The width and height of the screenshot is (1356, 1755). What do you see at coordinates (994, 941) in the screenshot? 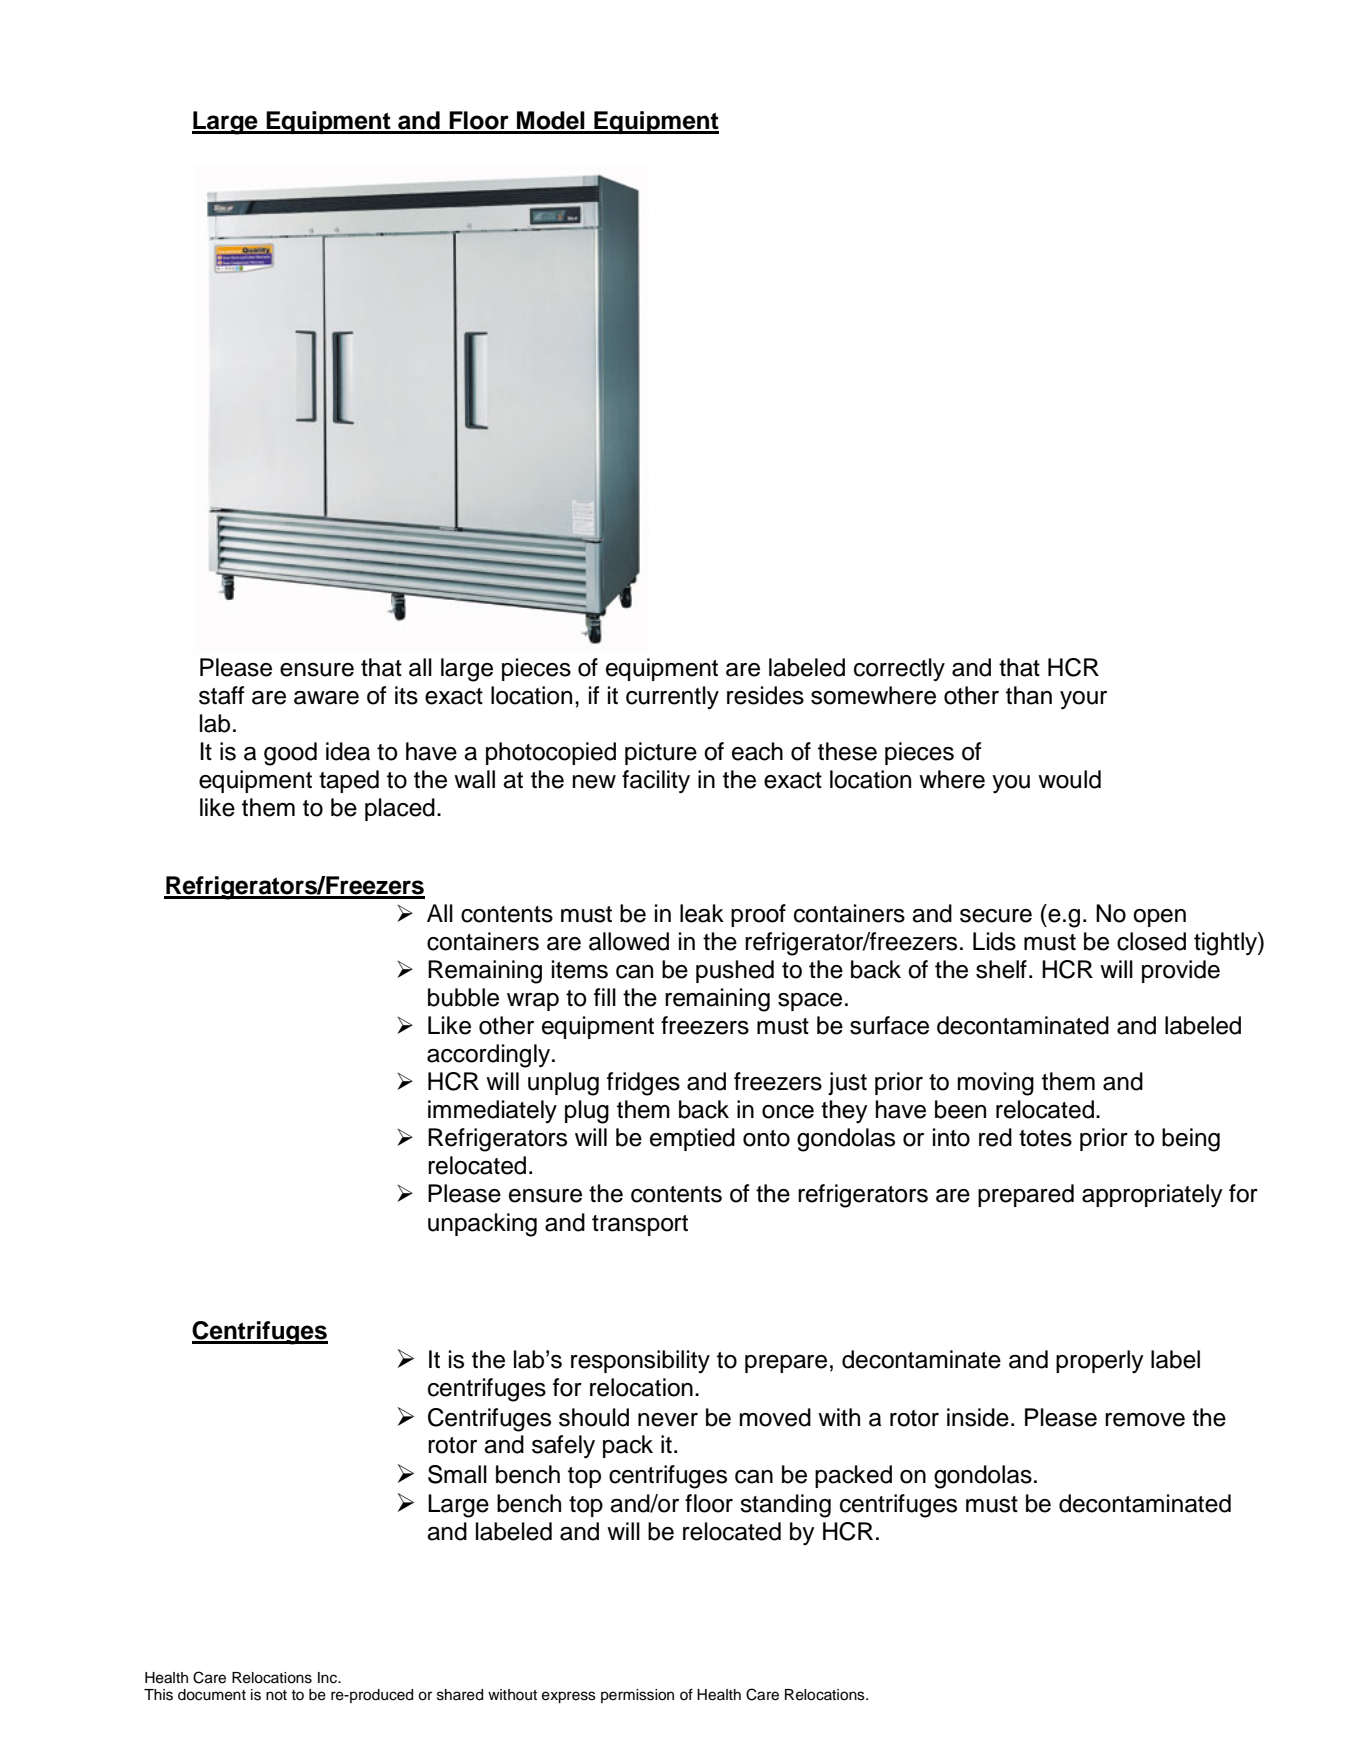
I see `Lids` at bounding box center [994, 941].
